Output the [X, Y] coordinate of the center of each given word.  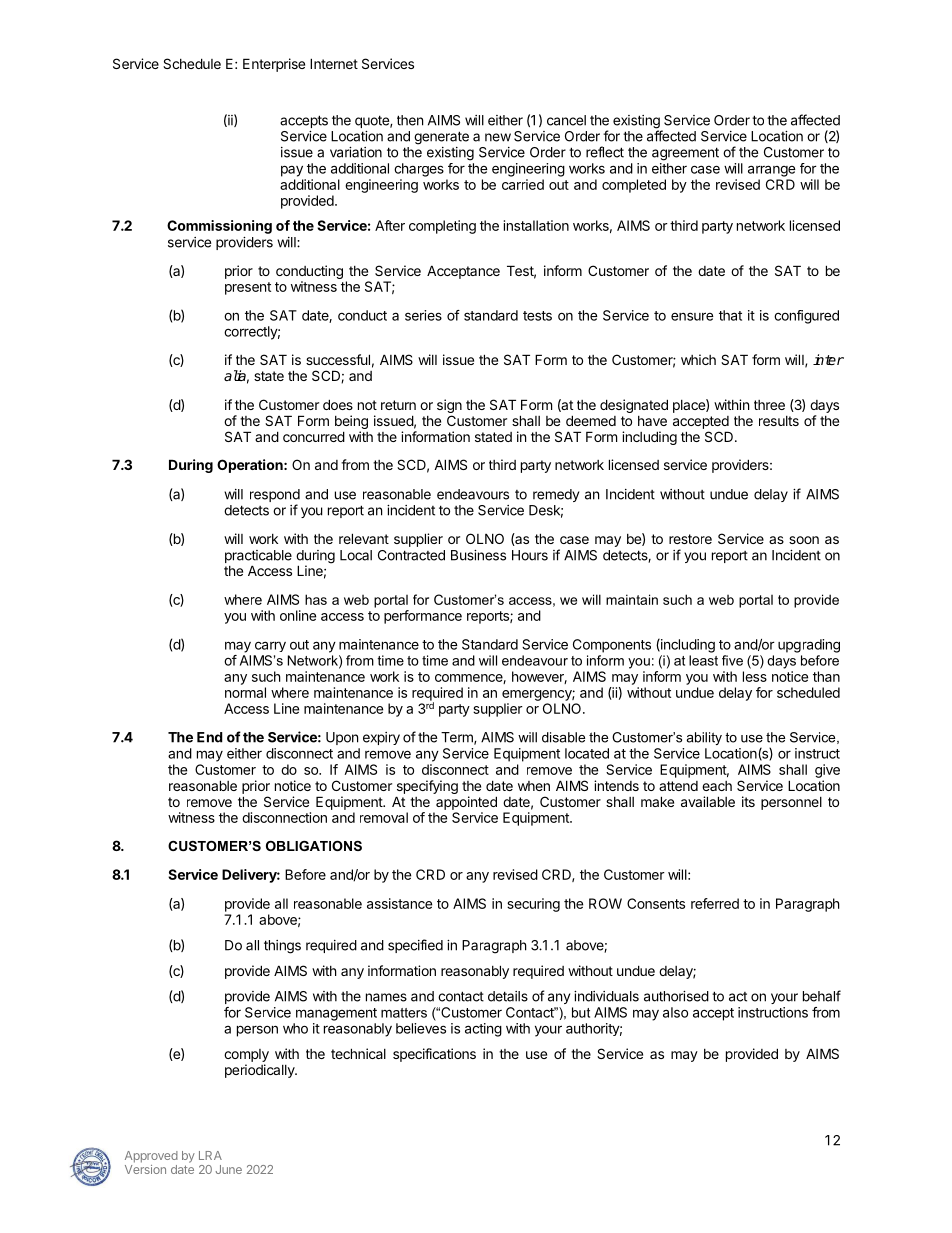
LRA [210, 1155]
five [732, 660]
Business [478, 555]
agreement [685, 154]
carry [270, 646]
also [675, 1012]
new [498, 137]
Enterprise [274, 65]
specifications [434, 1055]
